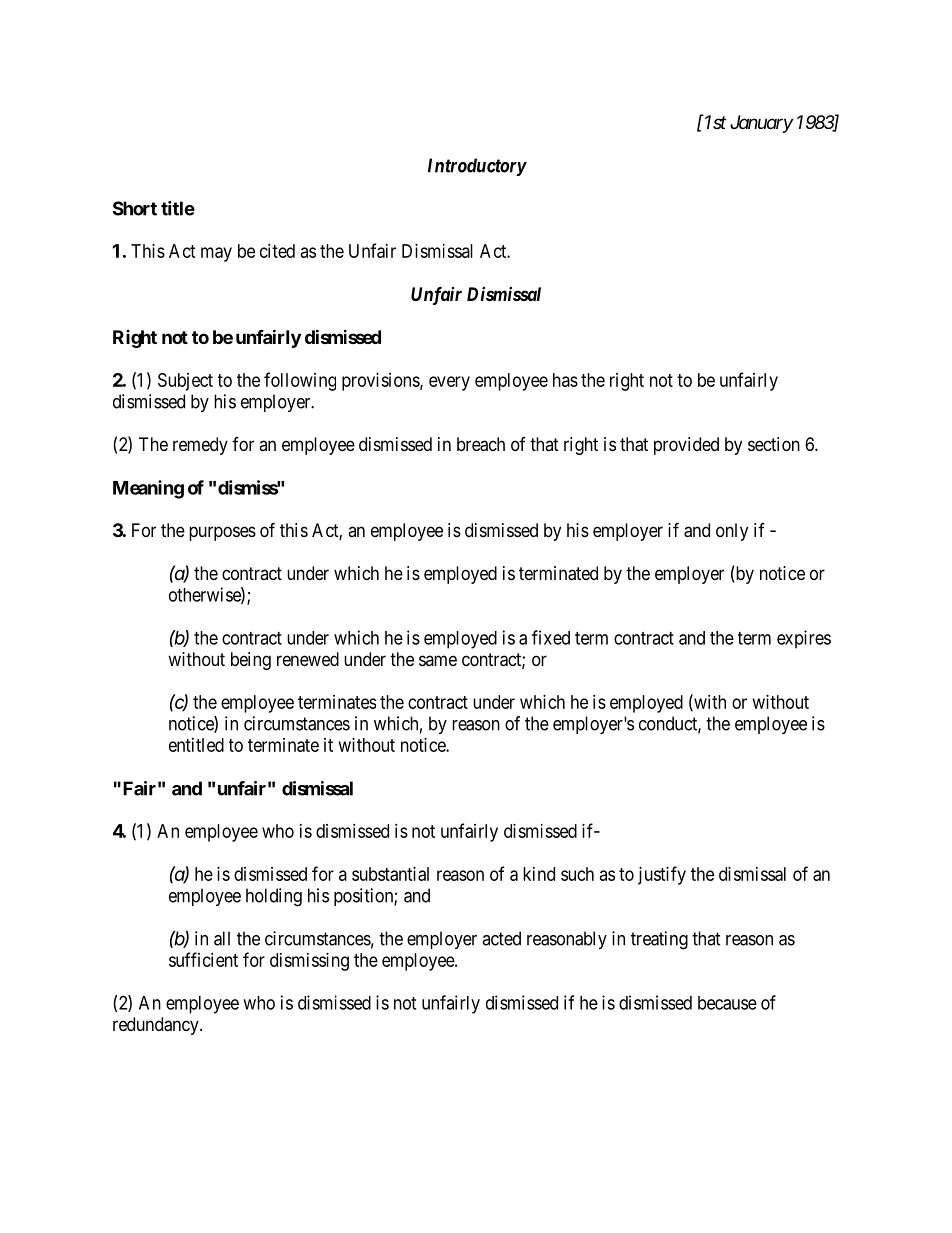  I want to click on because, so click(727, 1003).
